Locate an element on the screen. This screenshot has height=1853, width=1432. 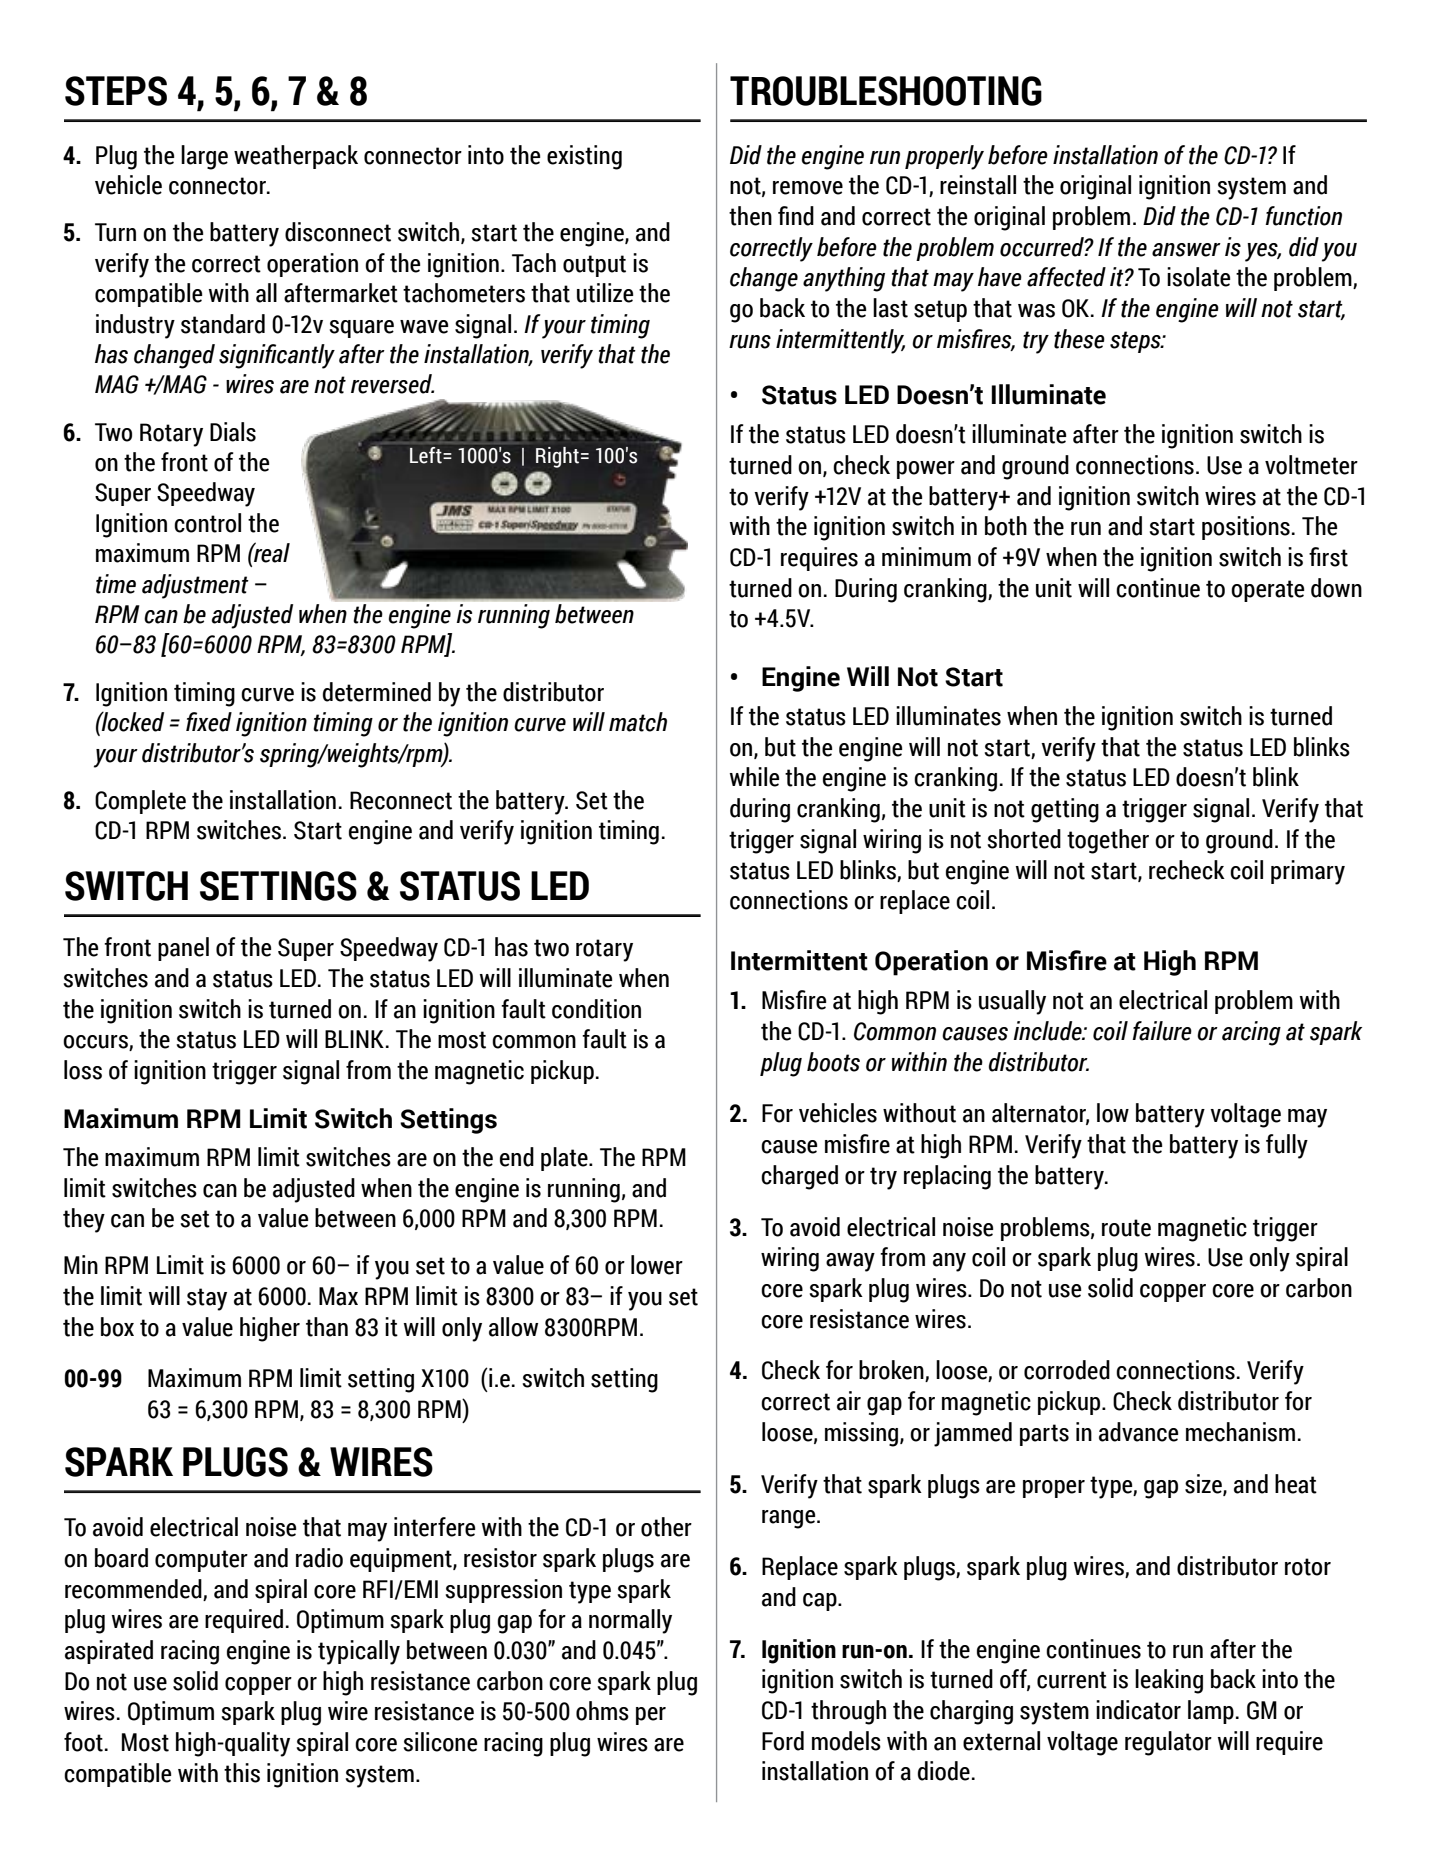
match is located at coordinates (638, 722).
